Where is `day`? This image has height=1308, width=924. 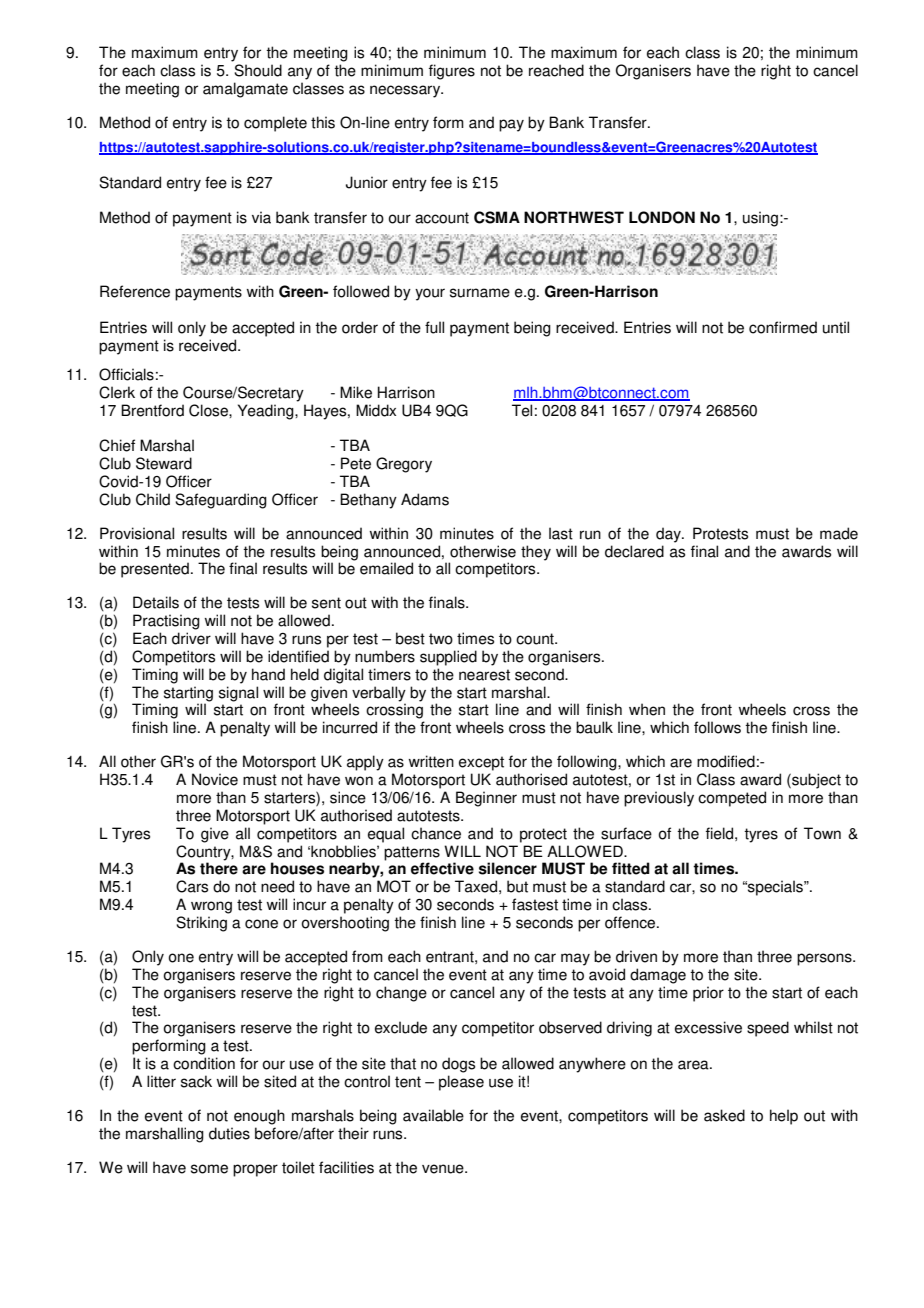
day is located at coordinates (669, 535).
